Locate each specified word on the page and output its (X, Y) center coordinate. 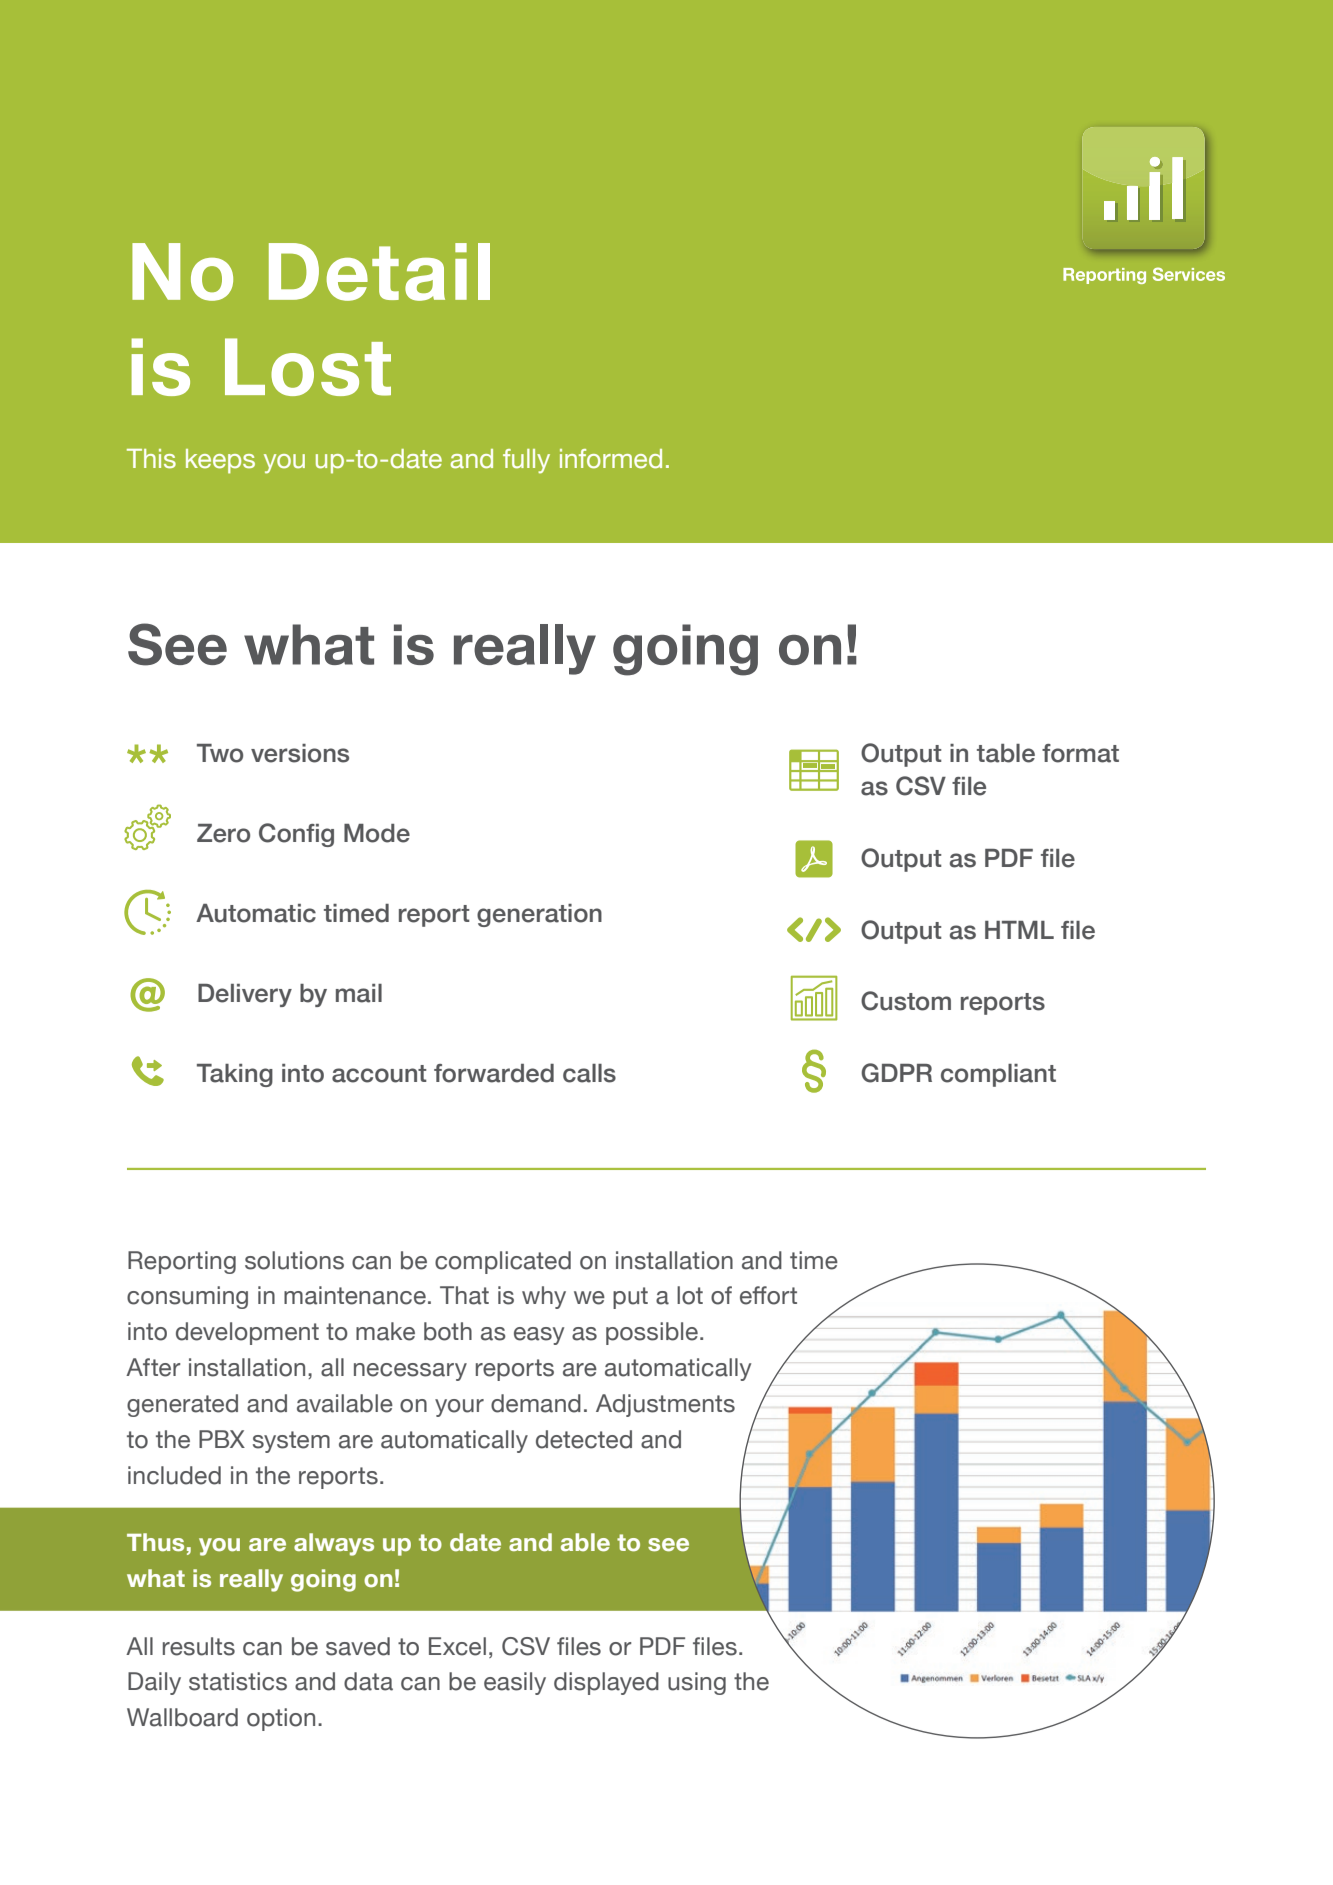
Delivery (245, 995)
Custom (906, 1001)
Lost (308, 367)
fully (526, 461)
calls (589, 1073)
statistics (238, 1681)
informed (611, 459)
